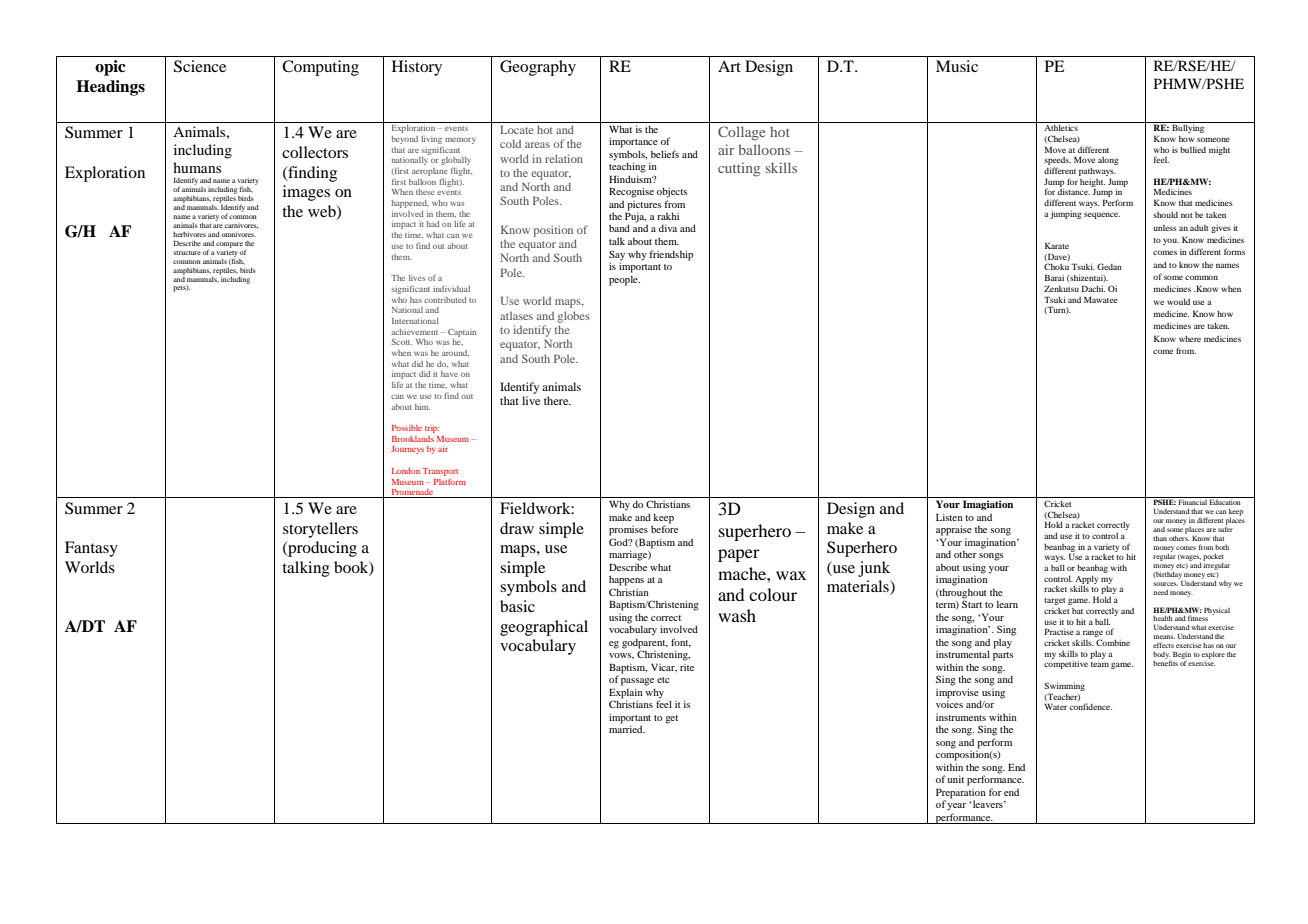 The height and width of the image is (924, 1308). Describe the element at coordinates (1188, 127) in the image. I see `Bullying` at that location.
